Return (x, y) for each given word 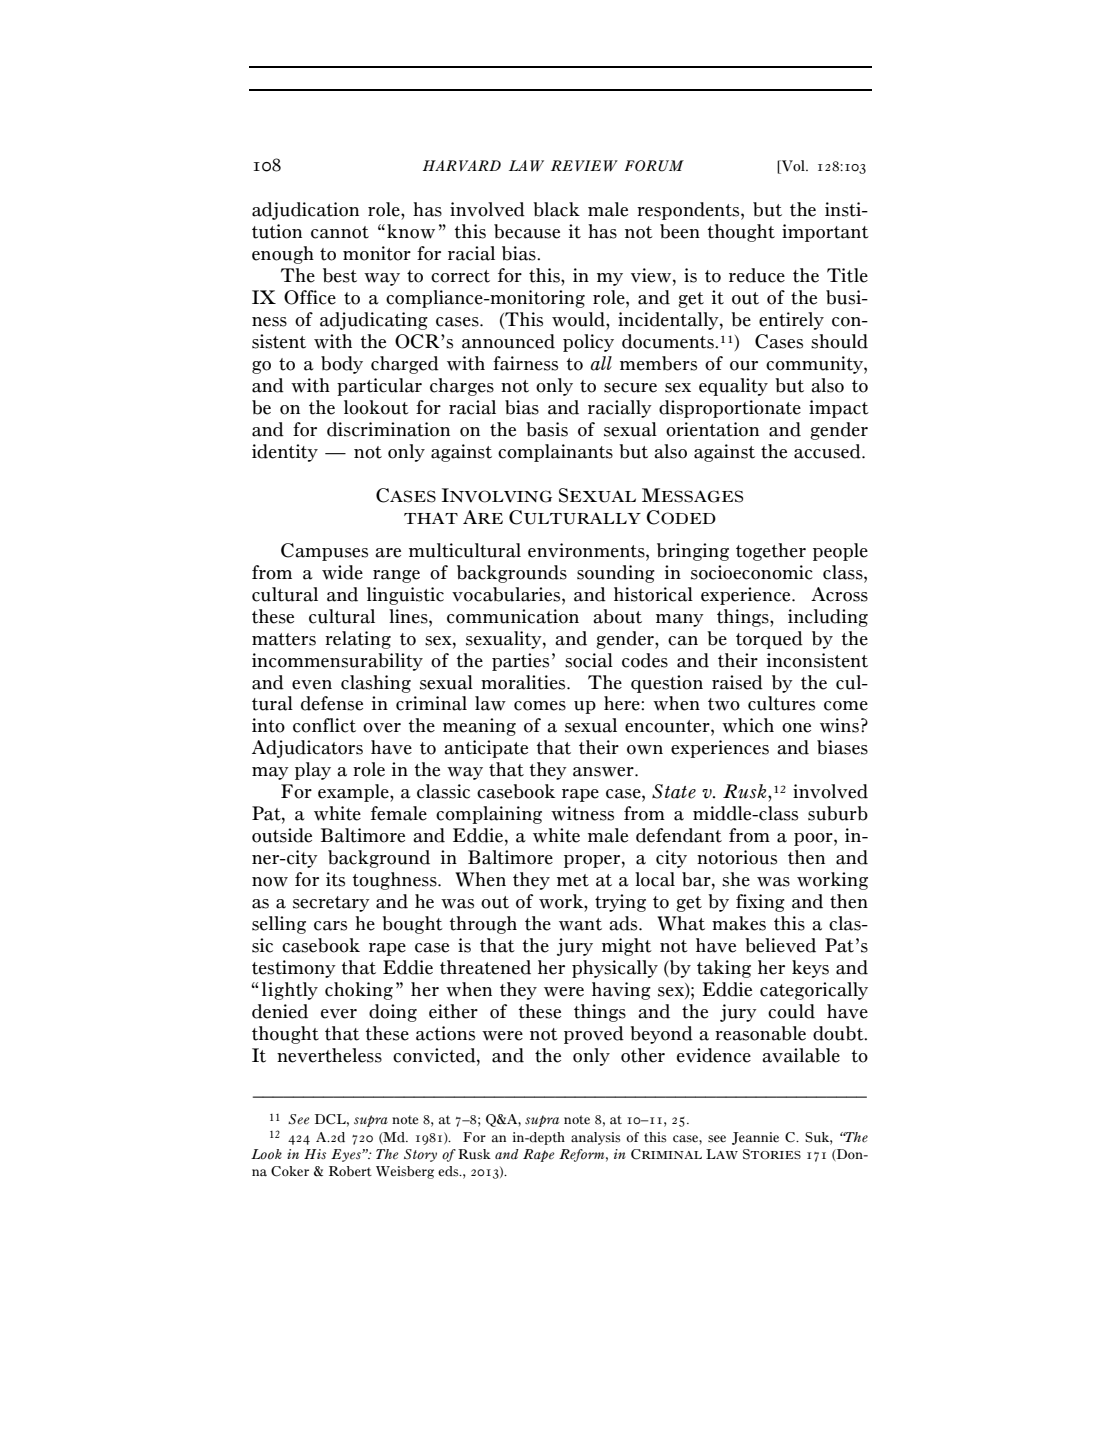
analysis (595, 1138)
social (589, 660)
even (312, 685)
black (556, 209)
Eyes (347, 1155)
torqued (769, 640)
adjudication (305, 211)
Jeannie (755, 1138)
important (825, 233)
